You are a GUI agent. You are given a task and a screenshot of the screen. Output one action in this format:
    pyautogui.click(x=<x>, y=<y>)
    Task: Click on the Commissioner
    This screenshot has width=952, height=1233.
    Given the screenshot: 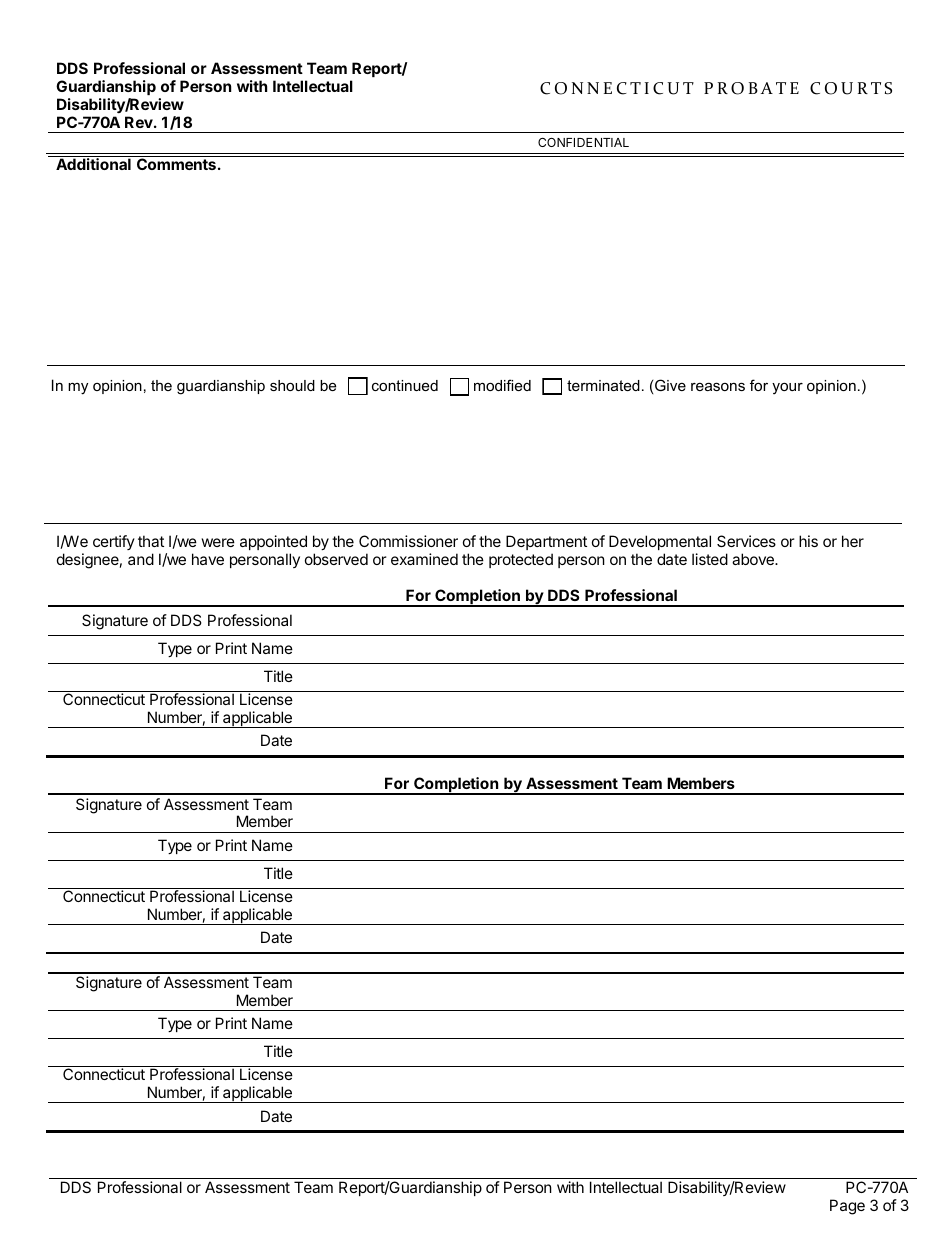 What is the action you would take?
    pyautogui.click(x=408, y=541)
